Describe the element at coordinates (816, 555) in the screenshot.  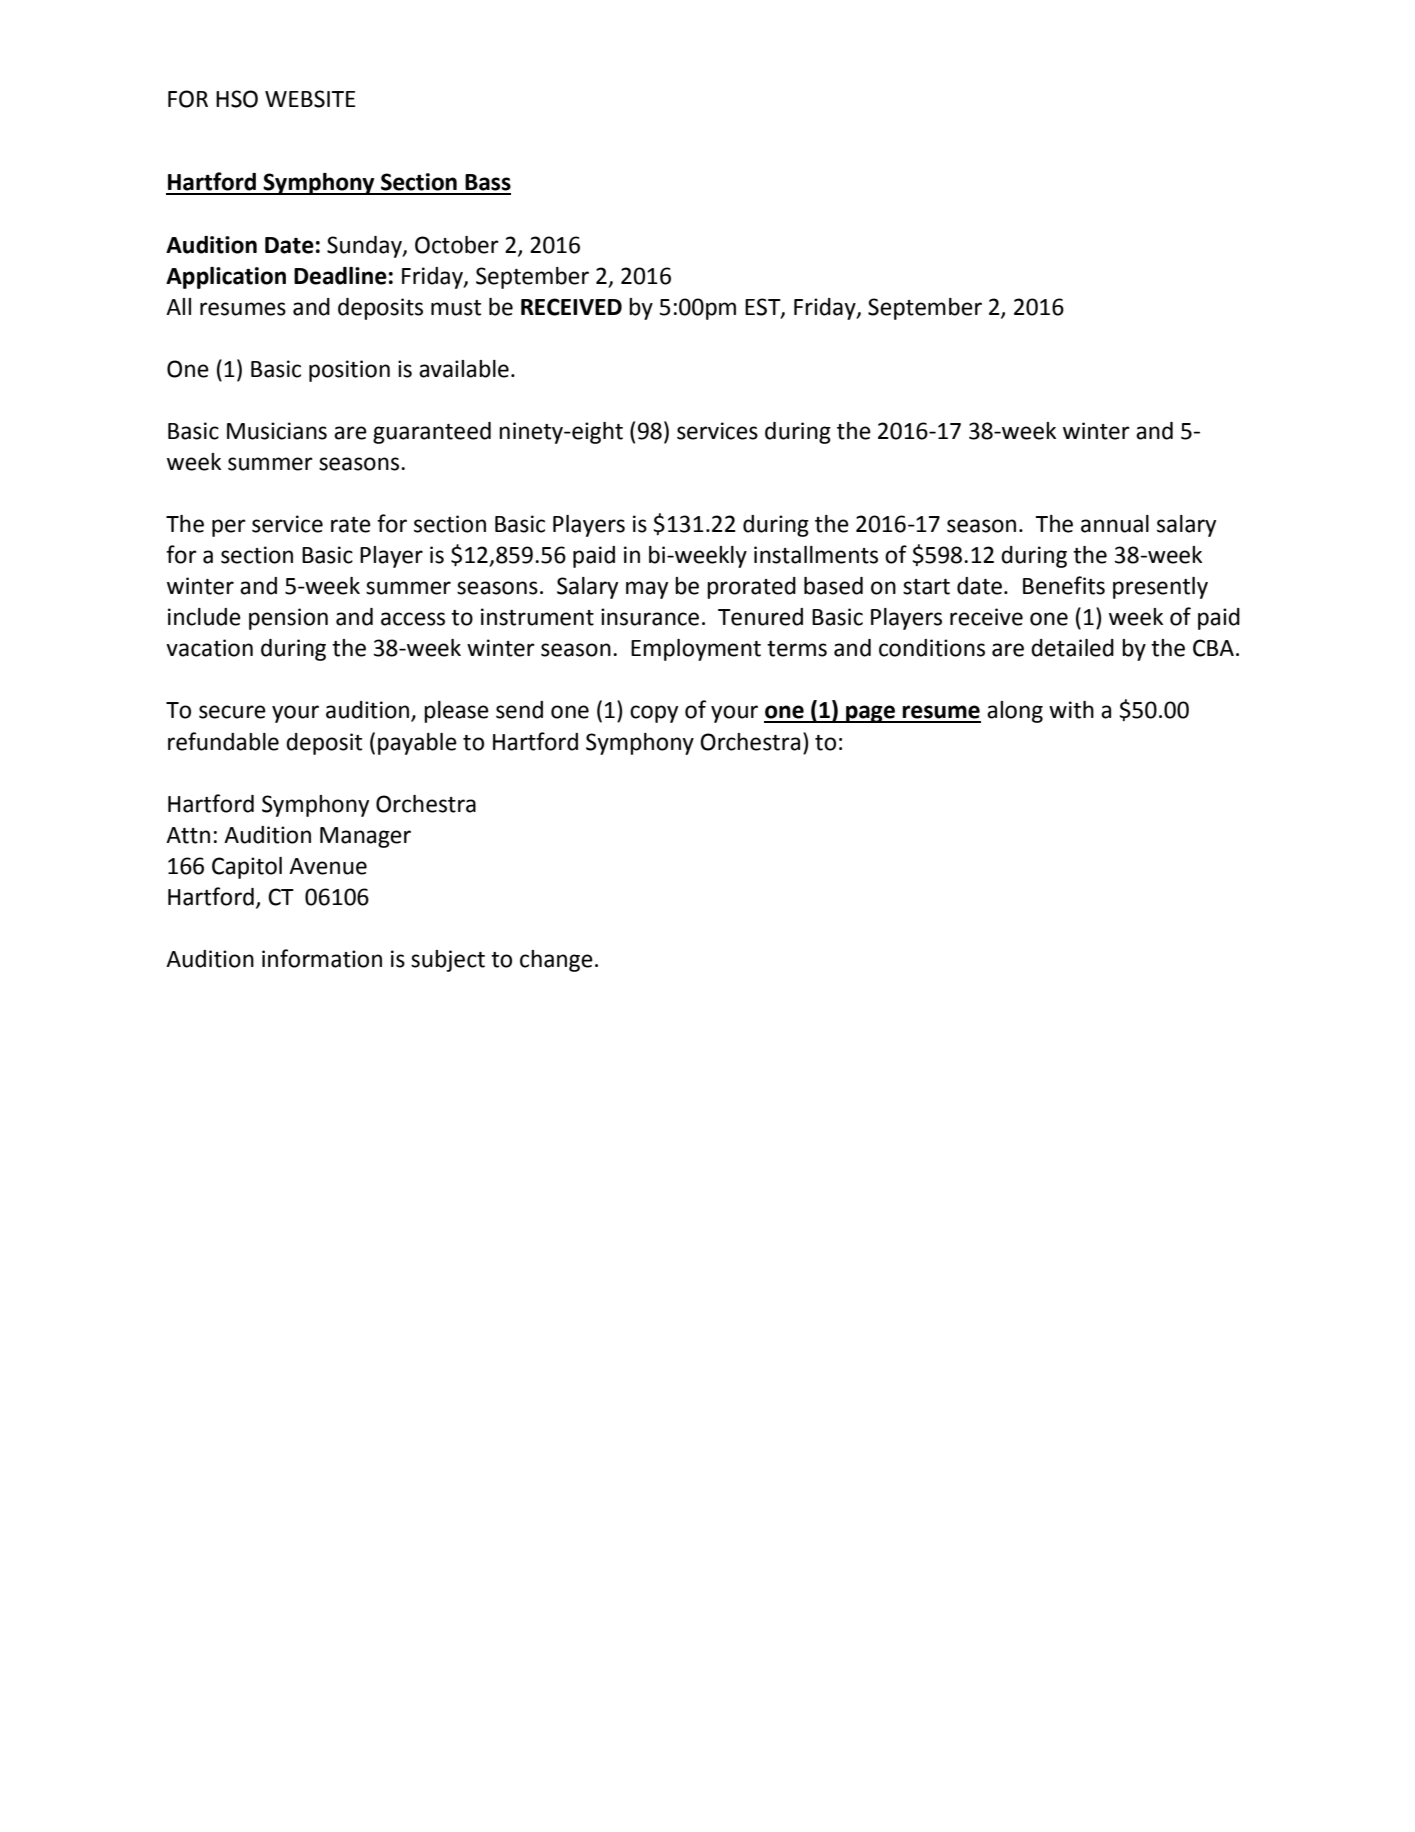
I see `installments` at that location.
